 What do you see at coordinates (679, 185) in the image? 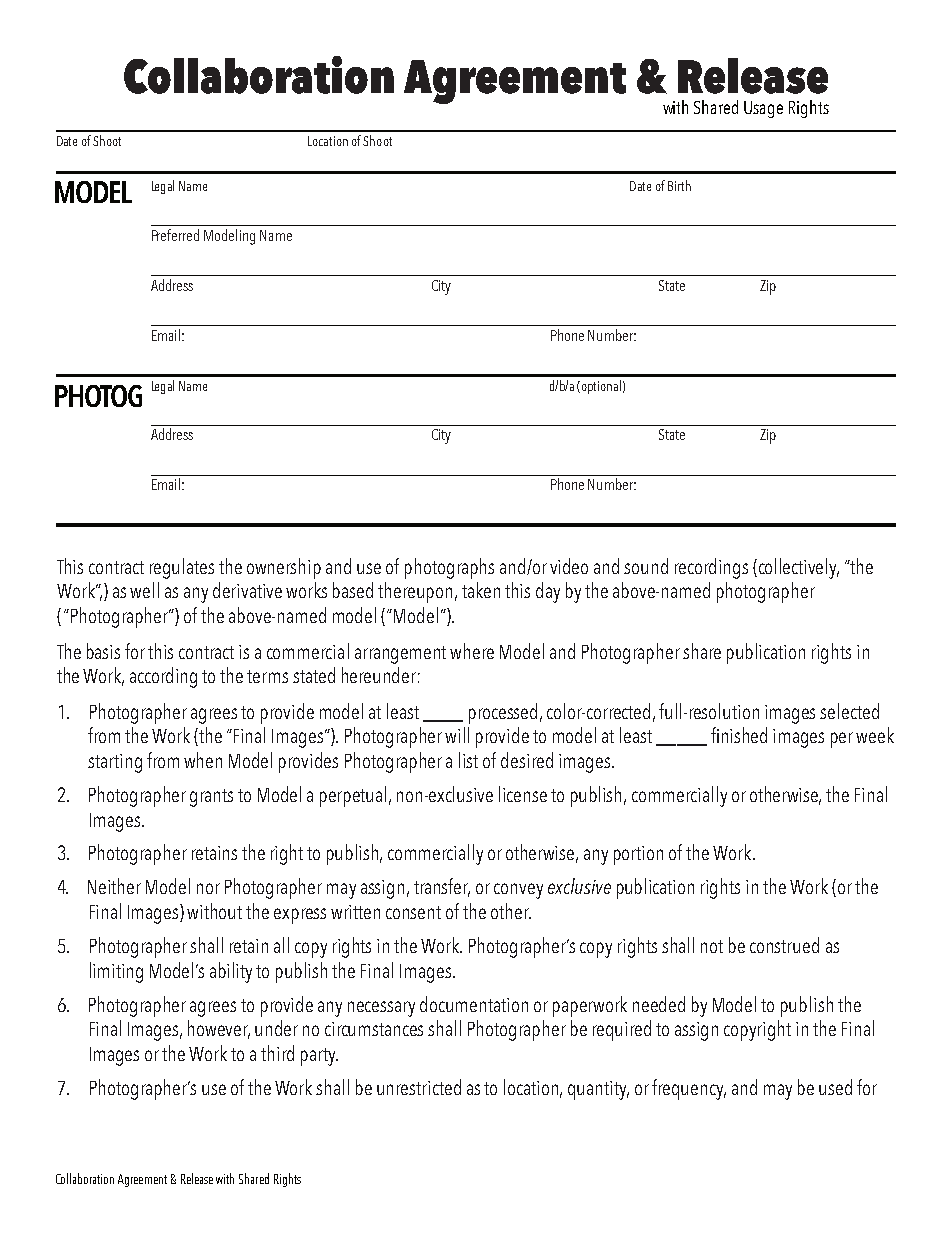
I see `Birth` at bounding box center [679, 185].
